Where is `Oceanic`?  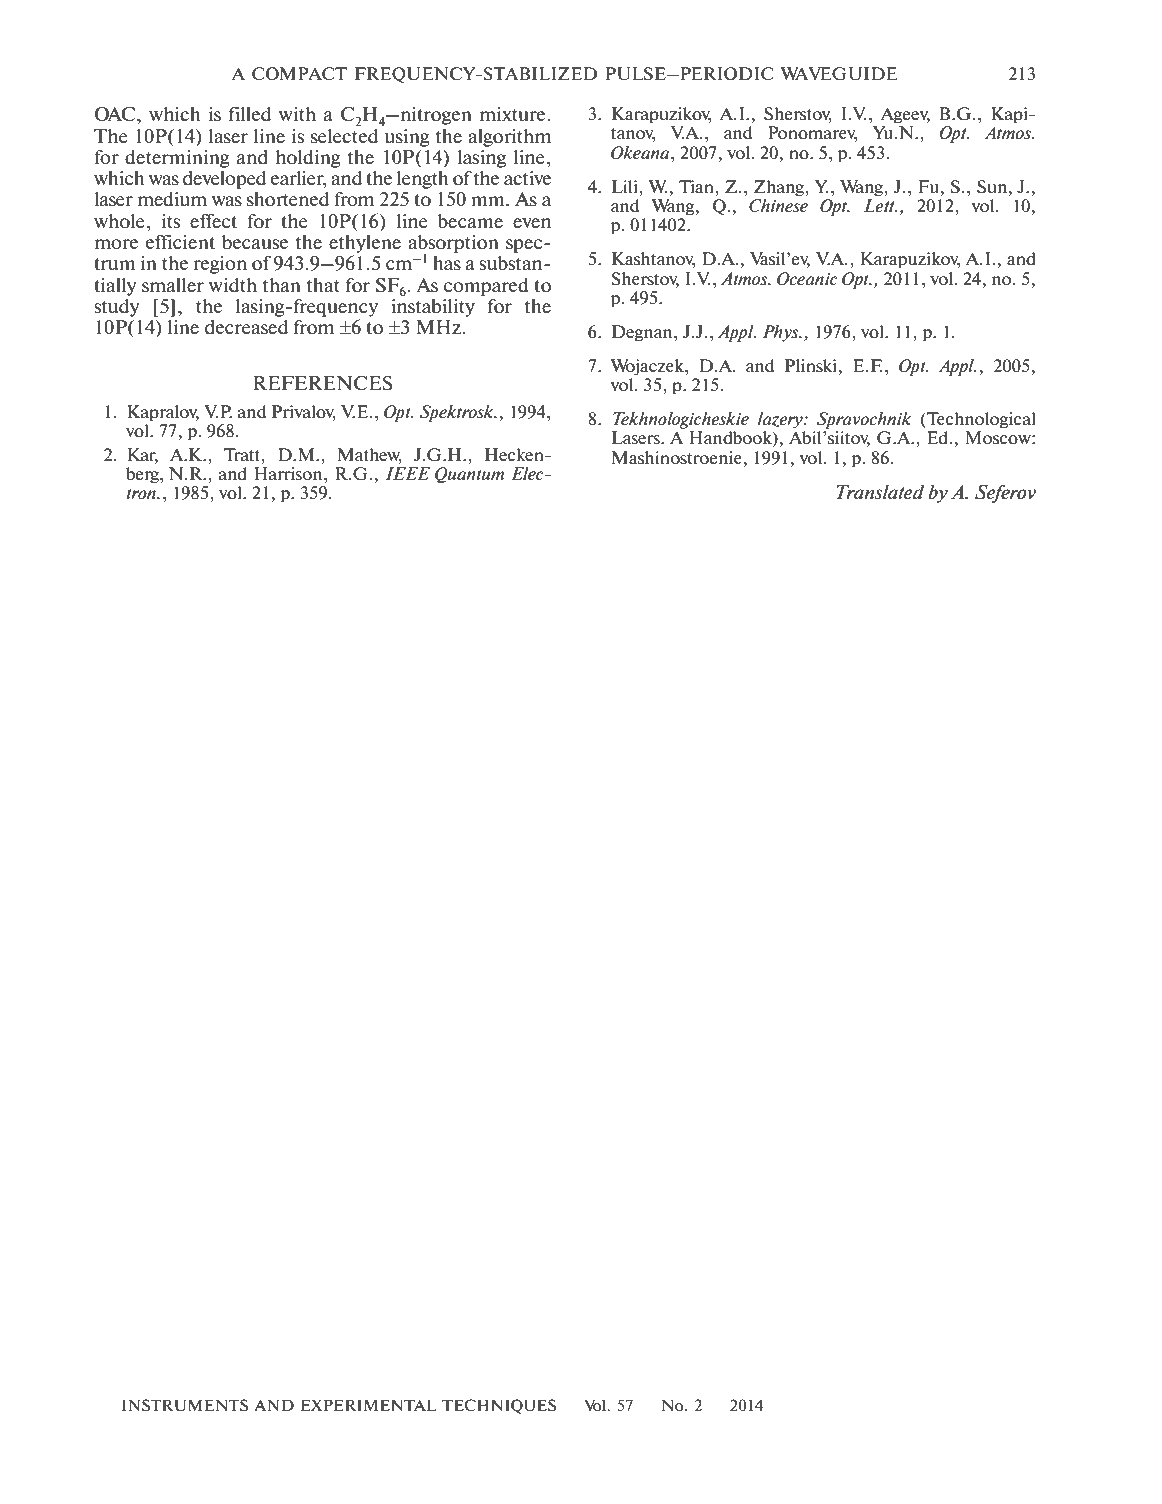 Oceanic is located at coordinates (807, 278).
